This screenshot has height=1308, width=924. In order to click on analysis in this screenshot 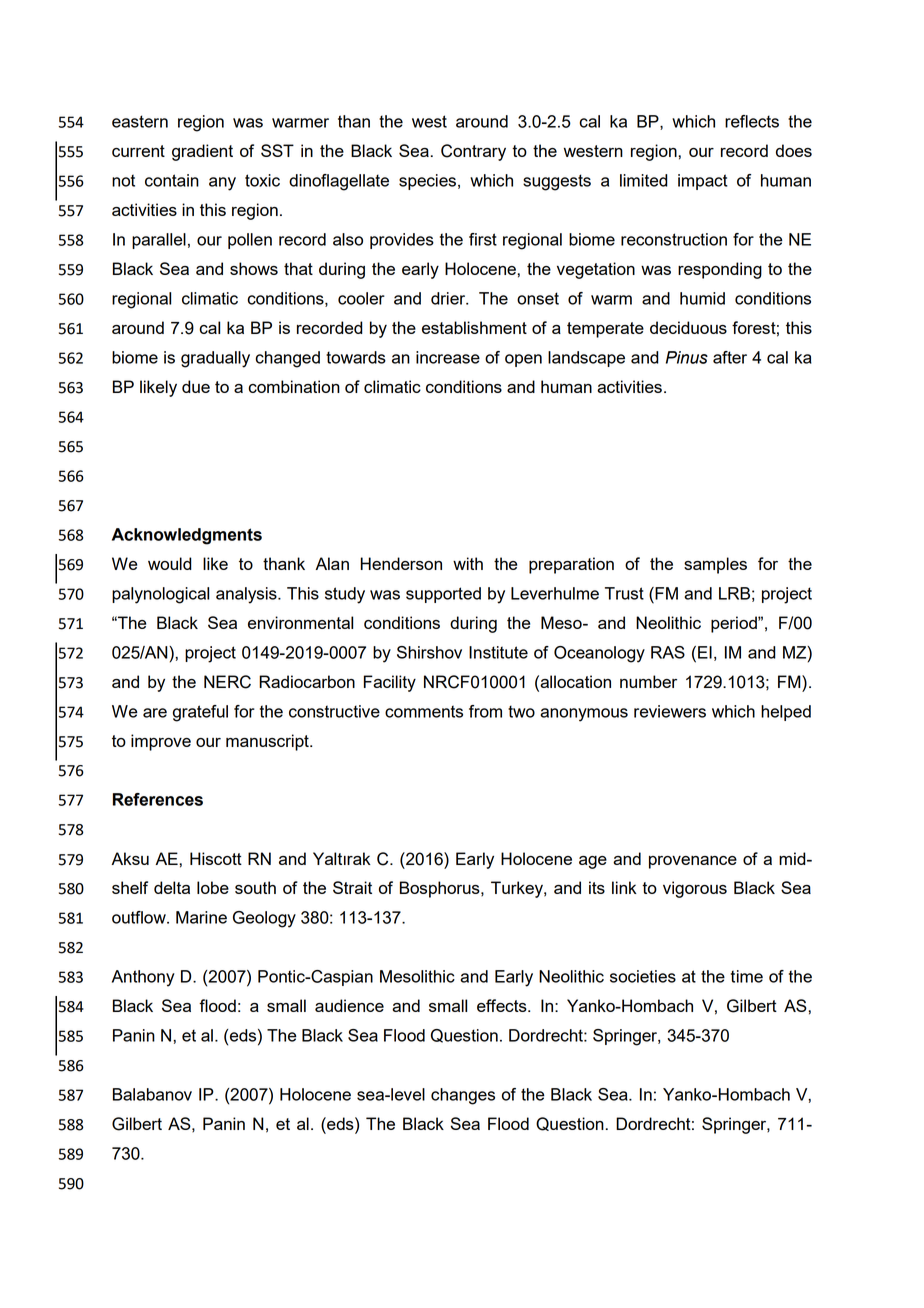, I will do `click(247, 595)`.
